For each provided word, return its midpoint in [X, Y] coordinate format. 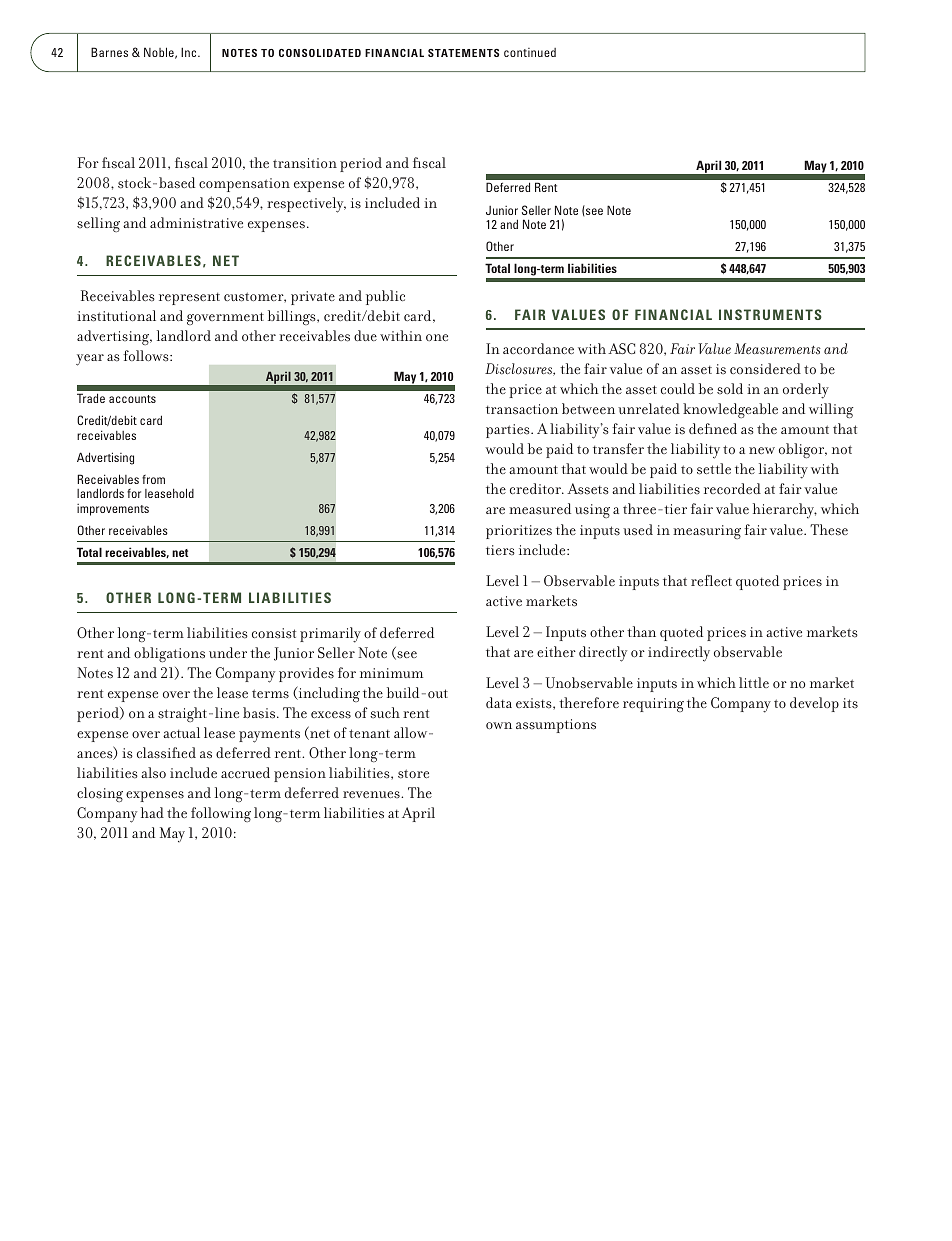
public [385, 297]
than [641, 631]
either [556, 651]
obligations [169, 654]
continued [530, 52]
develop [814, 704]
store [413, 774]
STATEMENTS [463, 53]
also [153, 773]
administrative [196, 223]
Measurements [777, 349]
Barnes [109, 52]
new [762, 450]
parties [509, 431]
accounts [132, 399]
